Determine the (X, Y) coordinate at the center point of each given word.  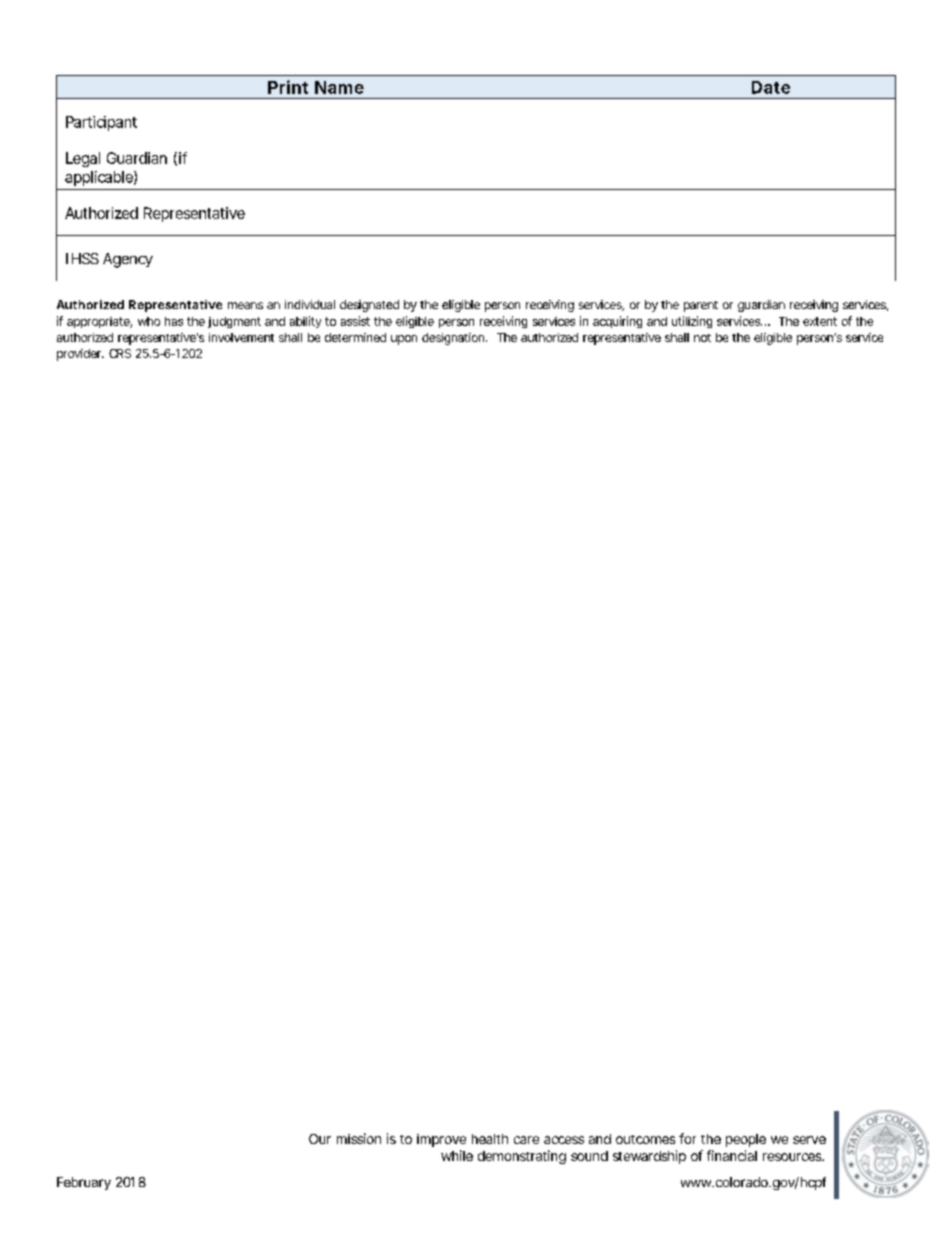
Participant (101, 123)
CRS (120, 353)
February (84, 1183)
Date (771, 87)
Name (339, 87)
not (702, 338)
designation (454, 339)
